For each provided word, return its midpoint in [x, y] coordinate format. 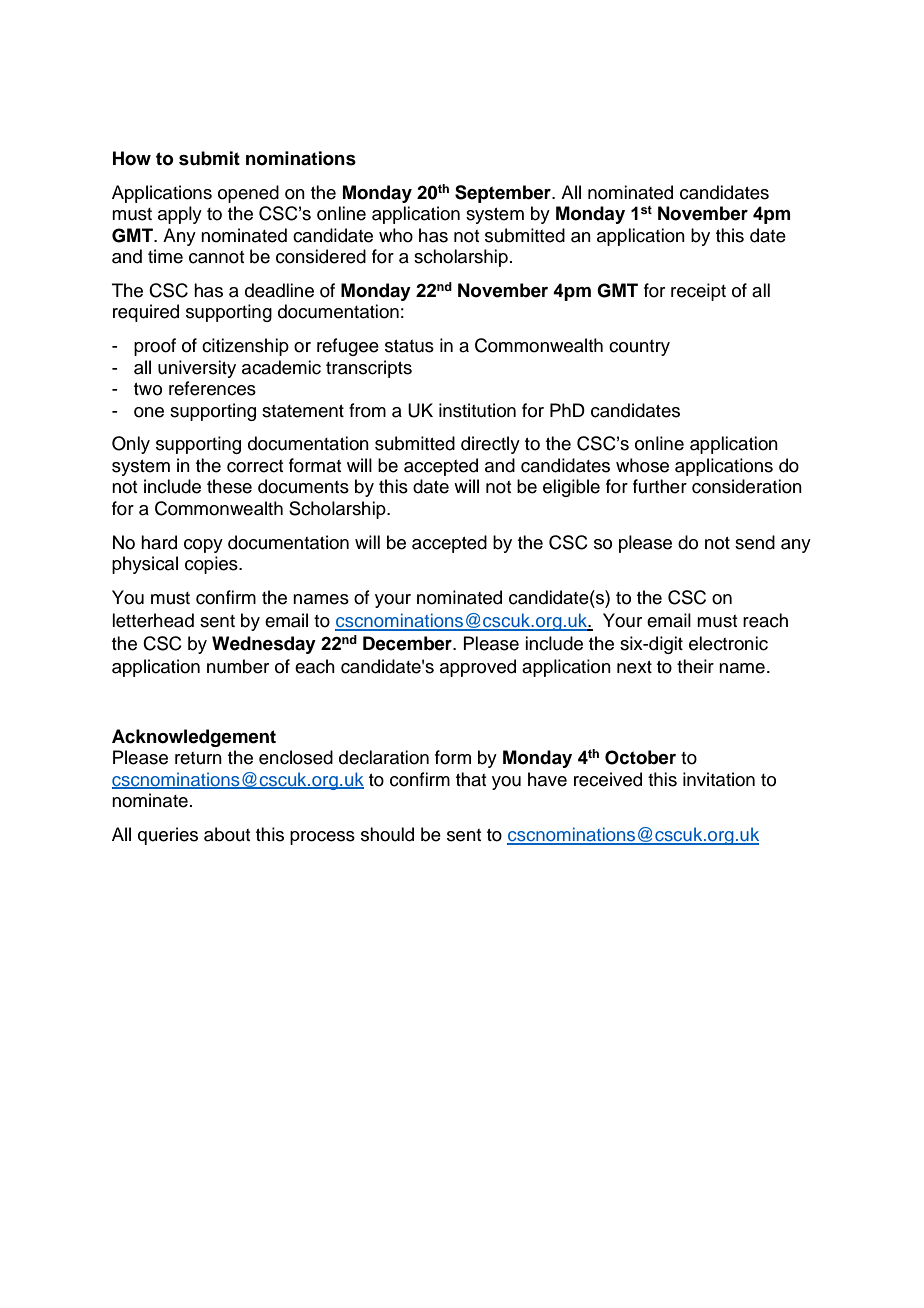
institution [477, 410]
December [408, 643]
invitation [719, 779]
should [387, 834]
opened [248, 194]
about [227, 834]
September [504, 194]
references [212, 388]
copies [212, 565]
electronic [728, 643]
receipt [698, 292]
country [639, 348]
